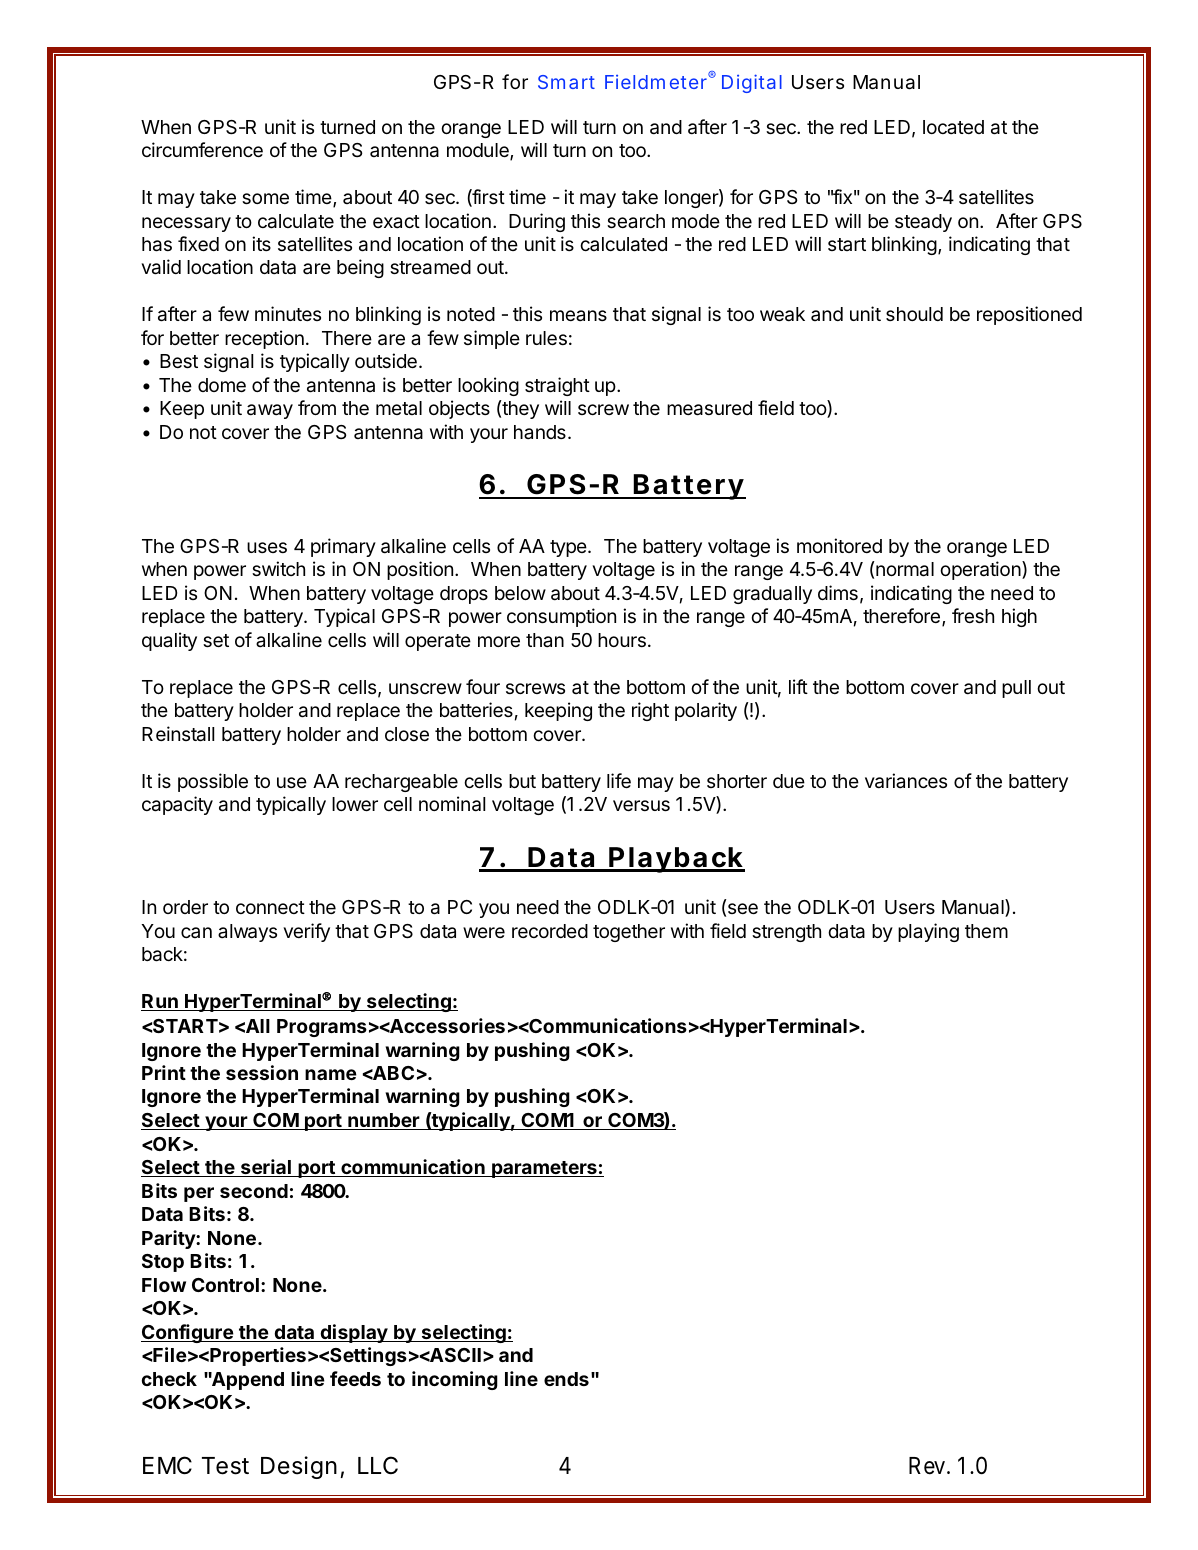  I want to click on should, so click(914, 314).
